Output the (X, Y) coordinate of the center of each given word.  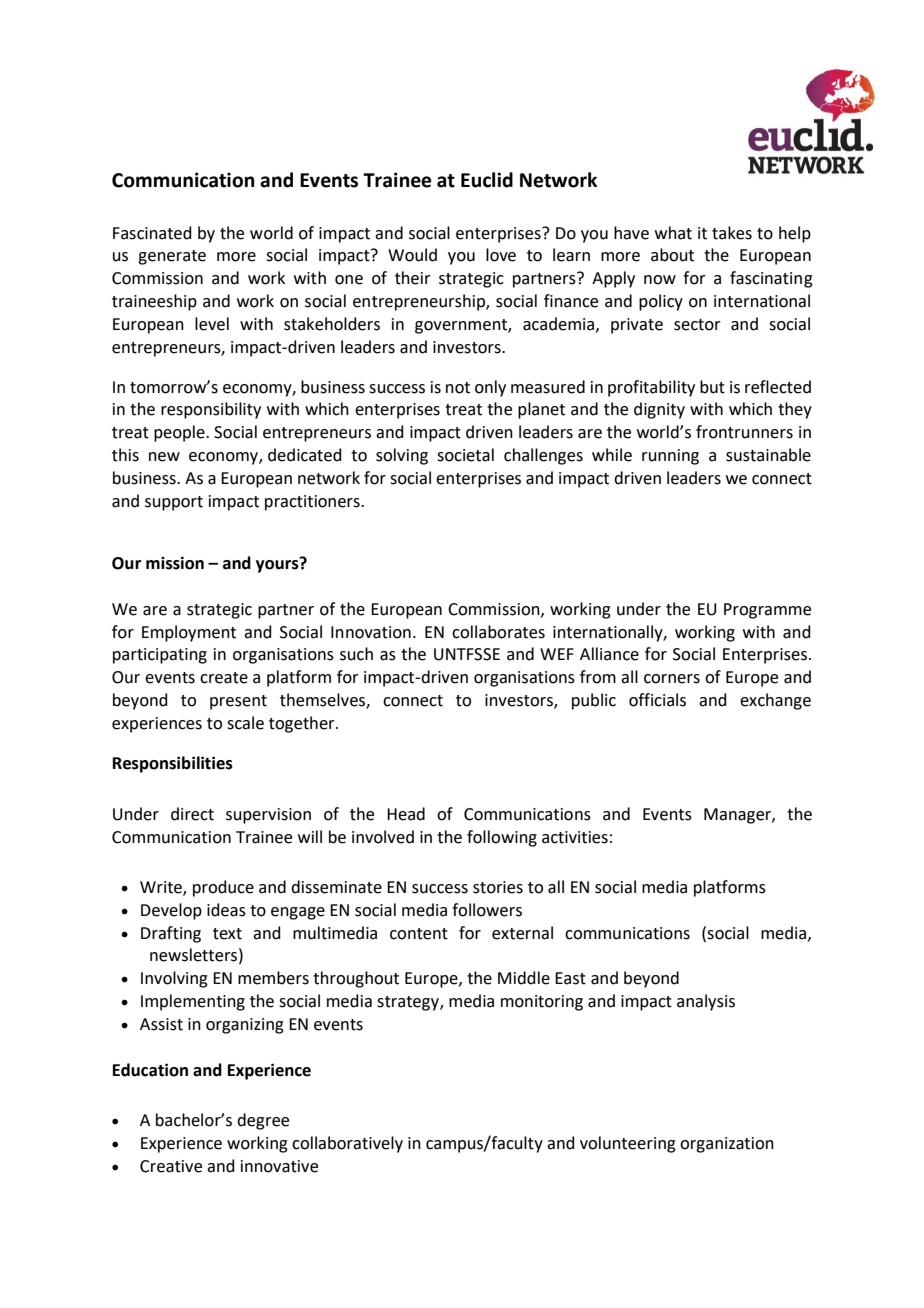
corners (672, 679)
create (224, 678)
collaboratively (347, 1144)
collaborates (498, 632)
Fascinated (152, 233)
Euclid (487, 180)
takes (732, 233)
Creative (171, 1166)
